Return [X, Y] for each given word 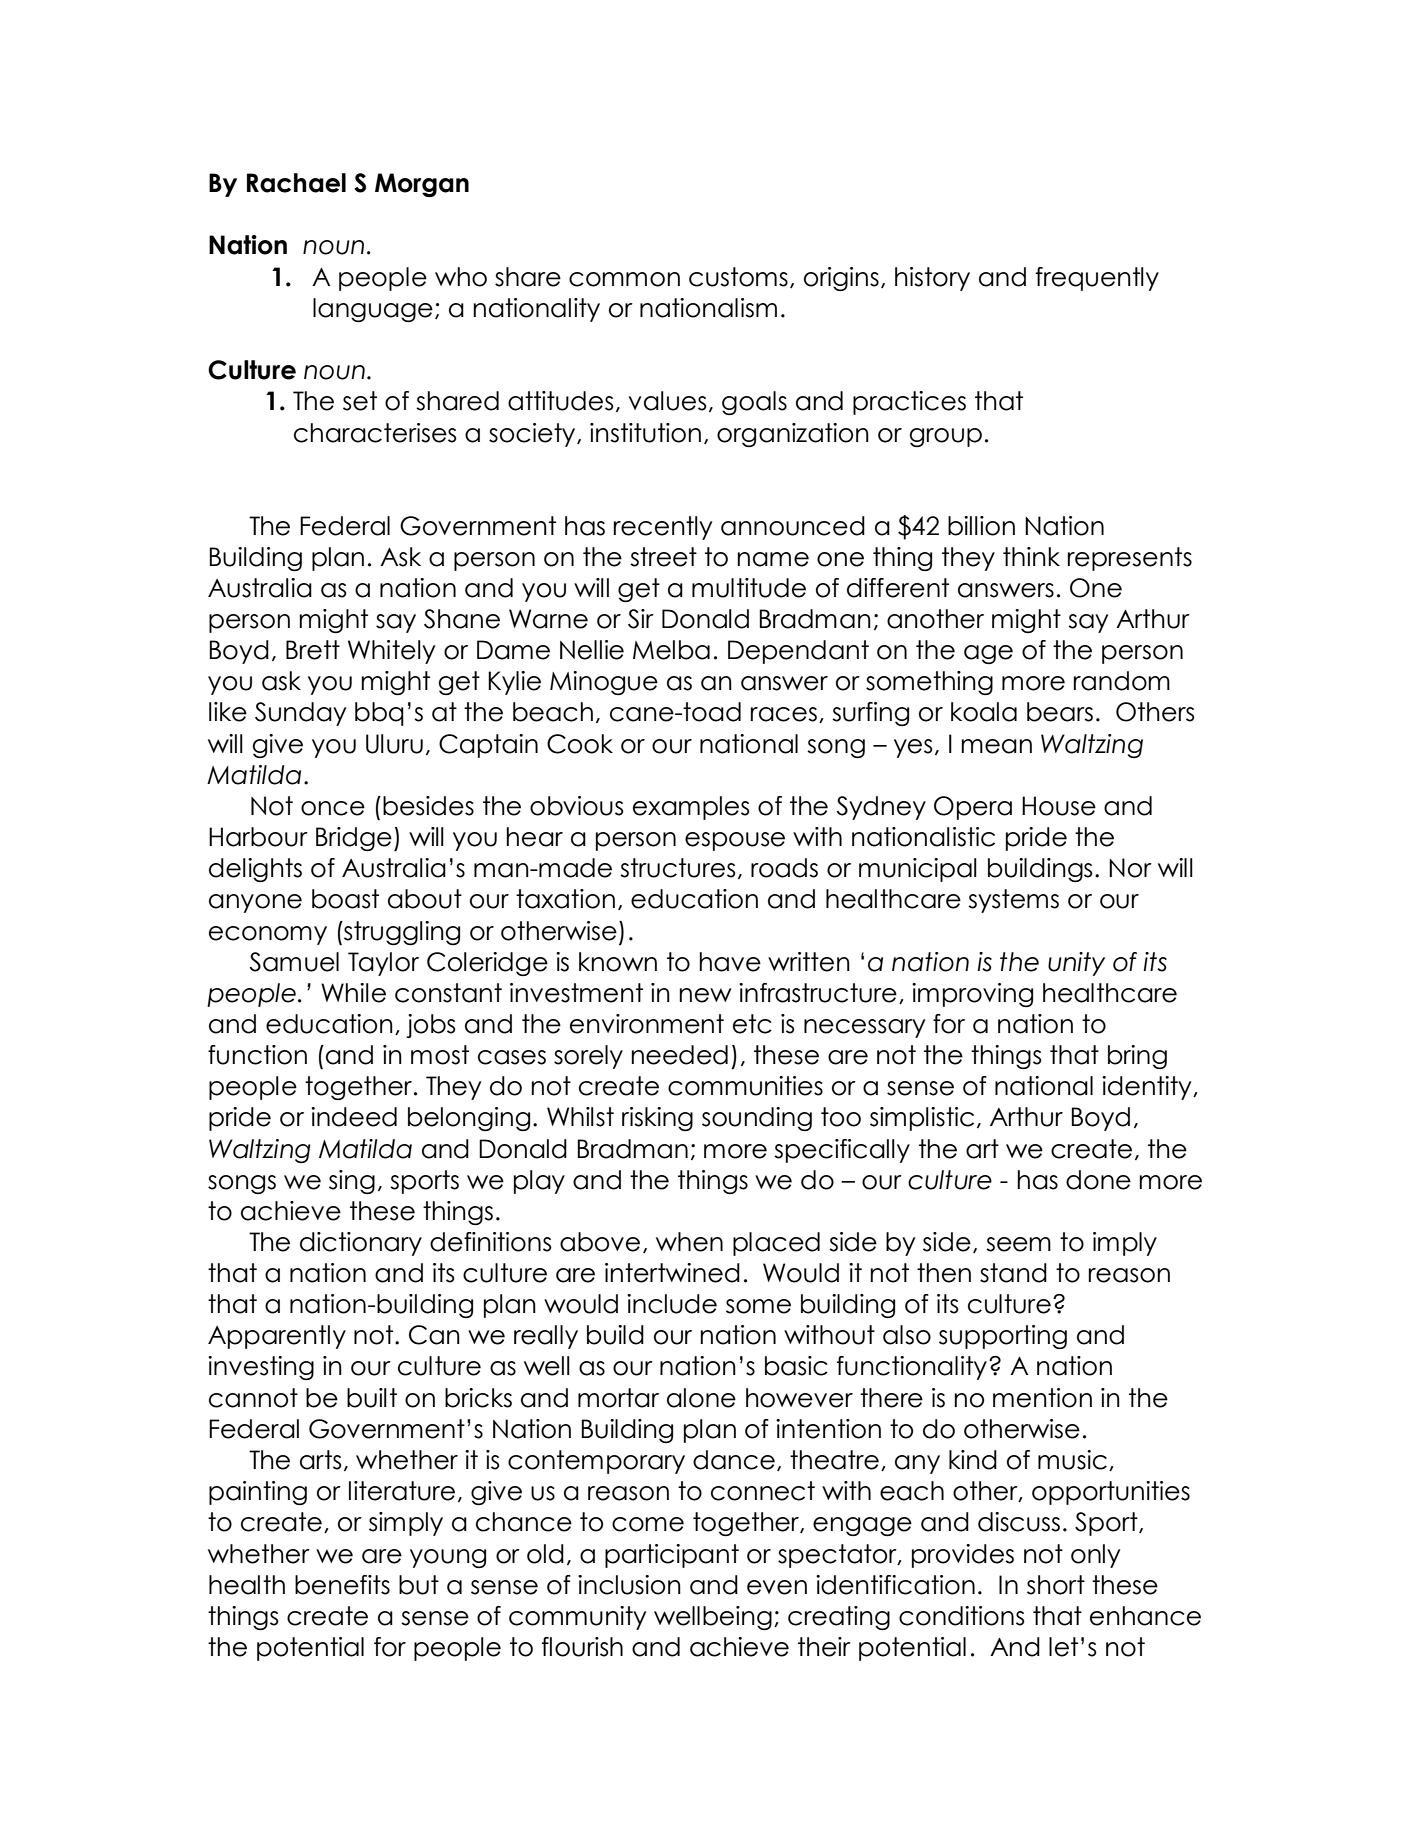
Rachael [296, 183]
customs [738, 277]
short [1056, 1585]
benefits [342, 1585]
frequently [1097, 279]
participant [672, 1556]
